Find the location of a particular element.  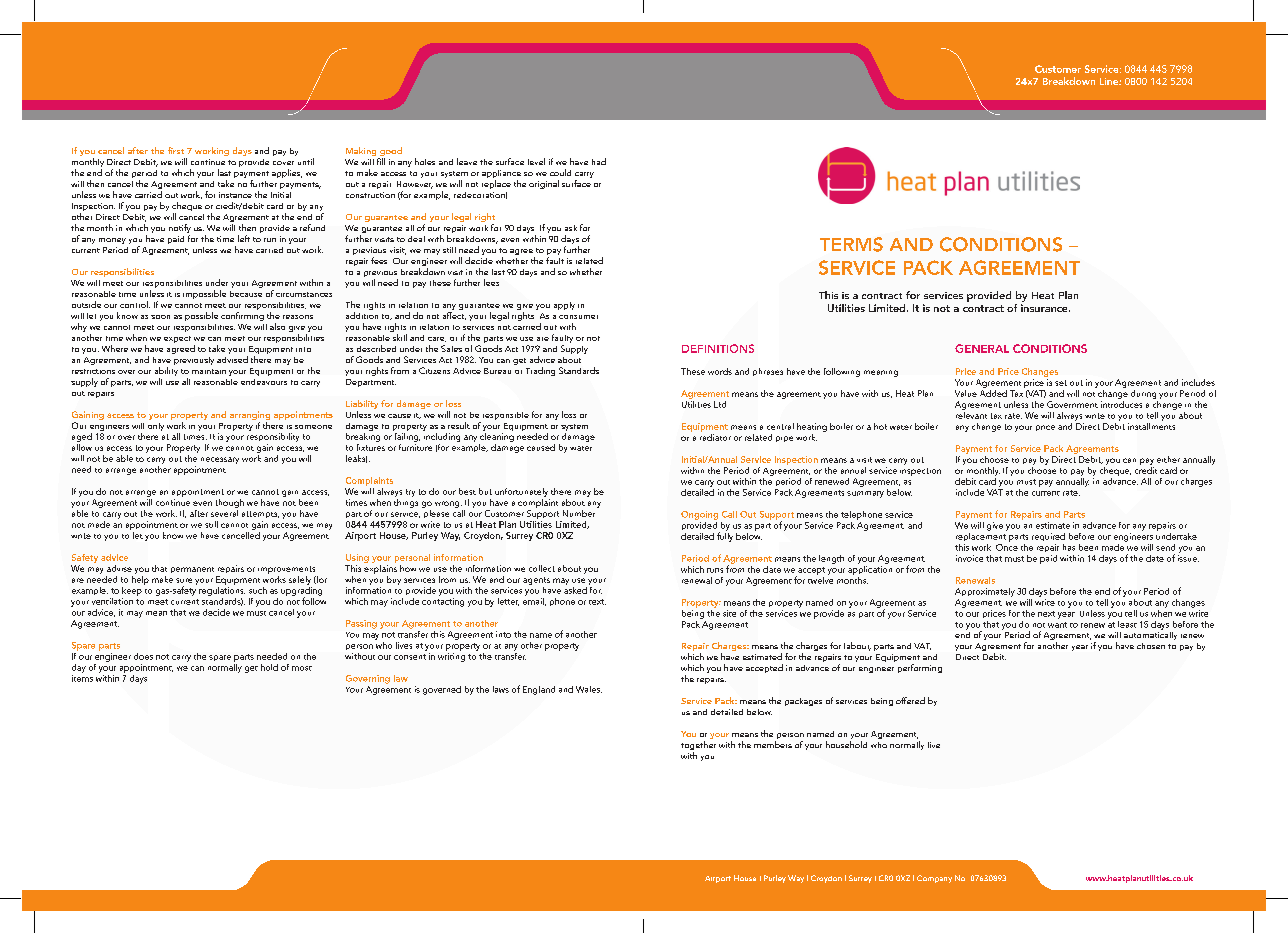

had is located at coordinates (599, 161).
